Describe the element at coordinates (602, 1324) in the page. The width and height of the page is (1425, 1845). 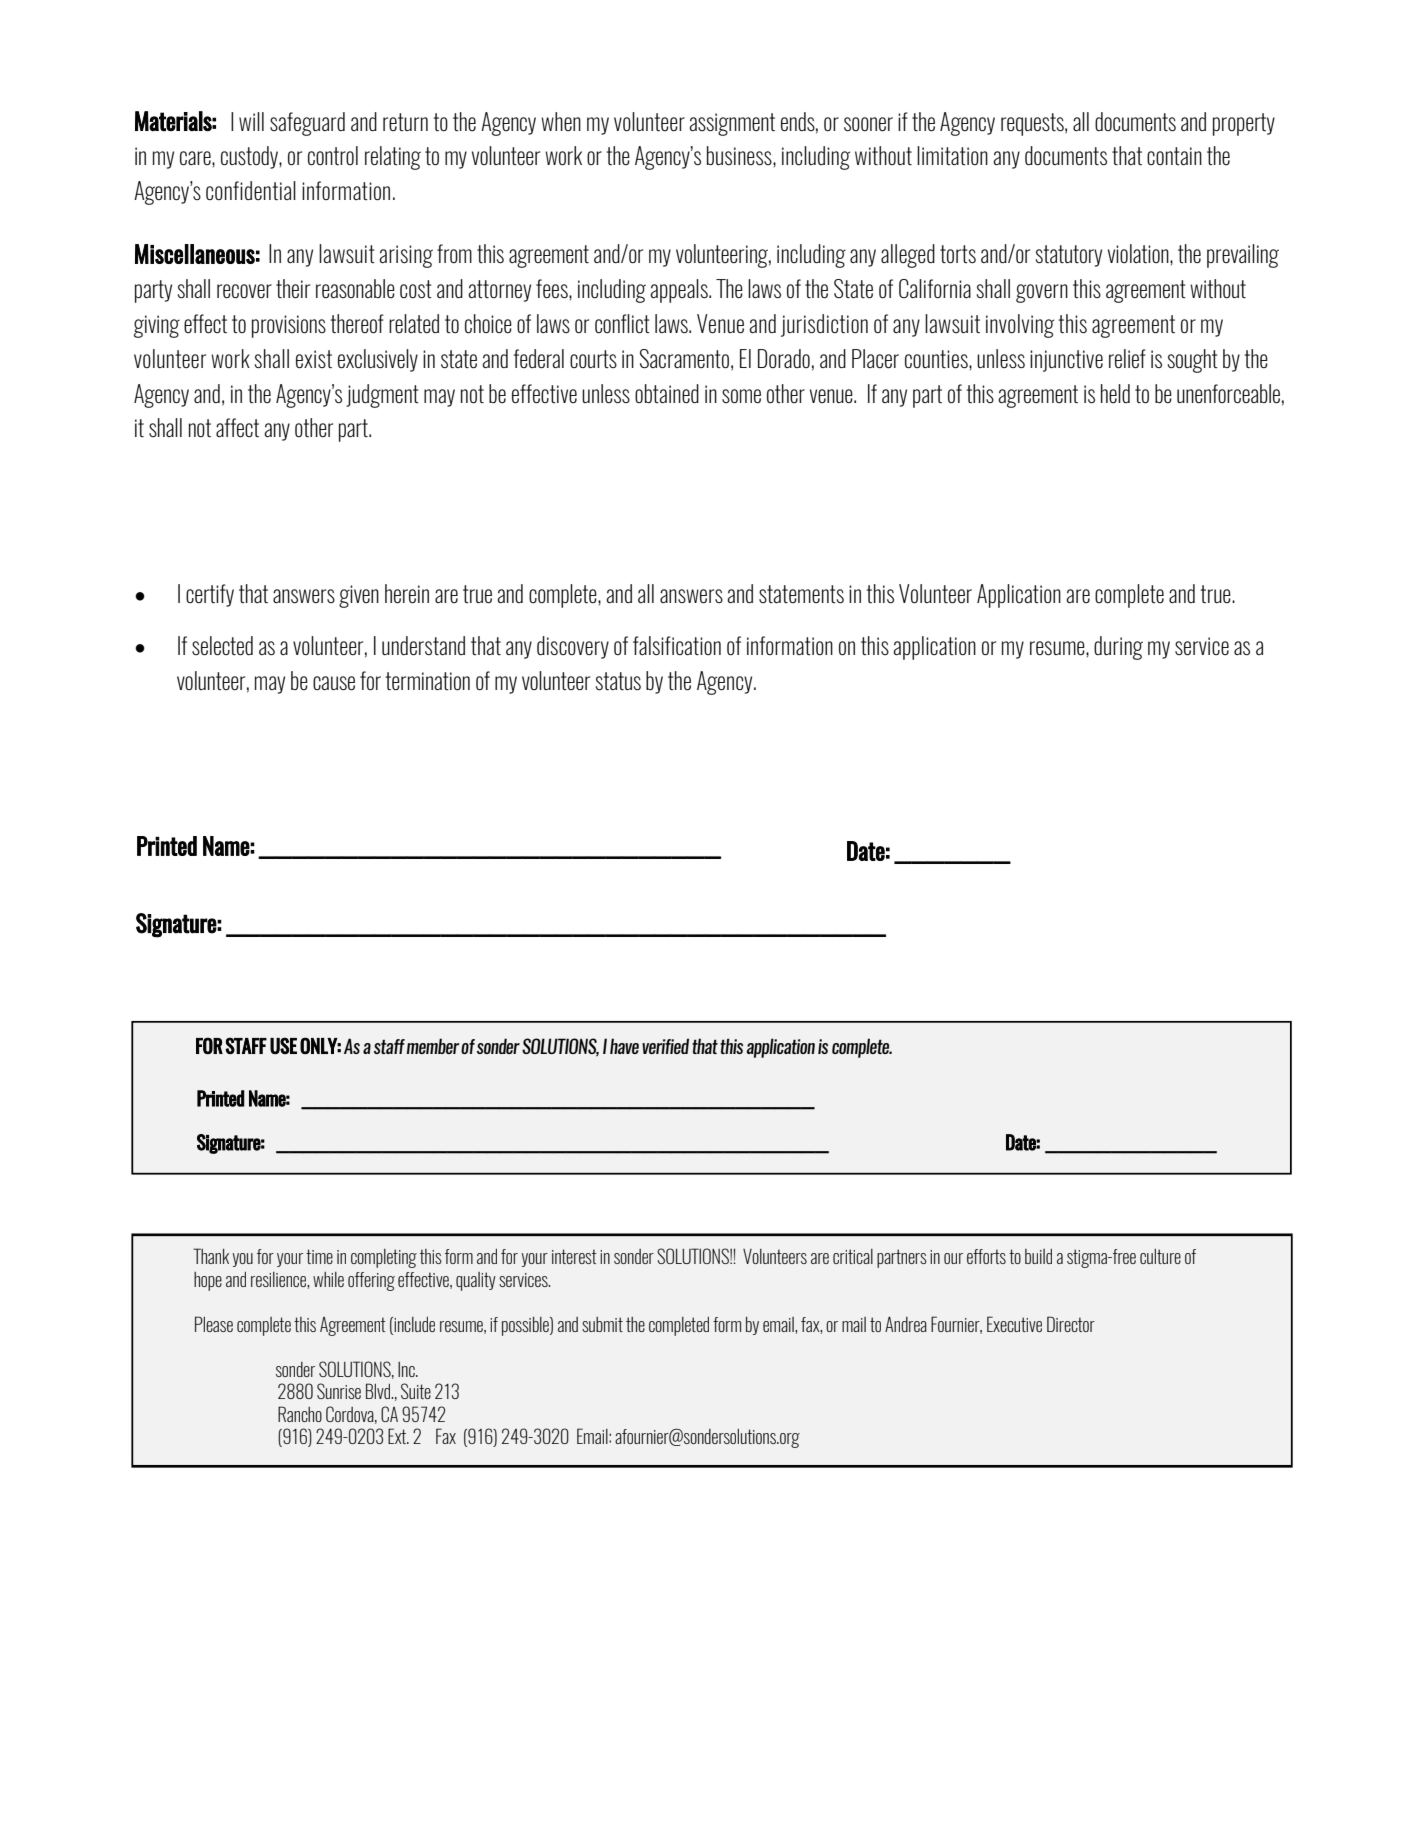
I see `submit` at that location.
